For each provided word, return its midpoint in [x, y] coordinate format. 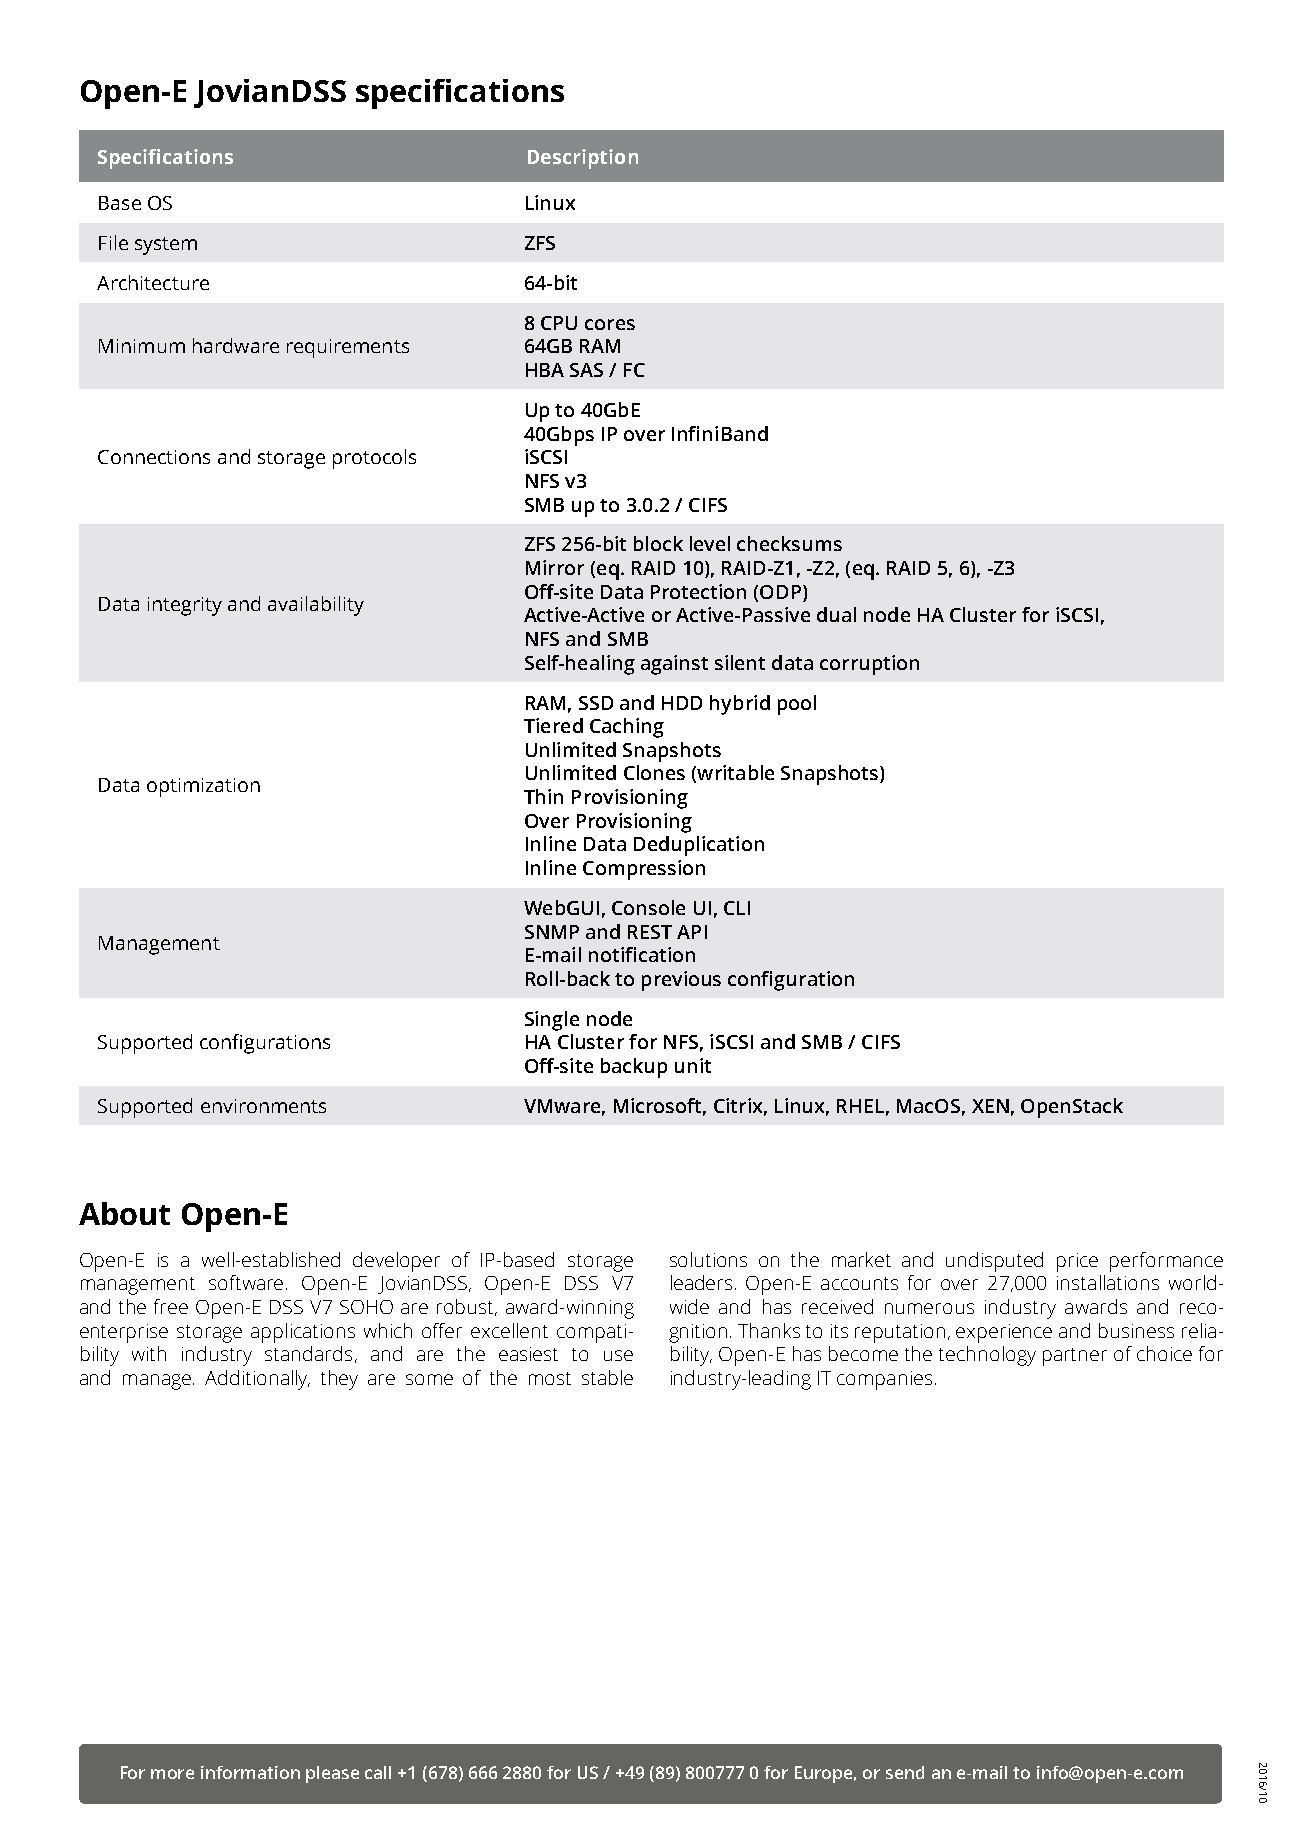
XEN [990, 1106]
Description [583, 159]
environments [263, 1106]
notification [642, 954]
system [166, 246]
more [172, 1774]
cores [610, 324]
